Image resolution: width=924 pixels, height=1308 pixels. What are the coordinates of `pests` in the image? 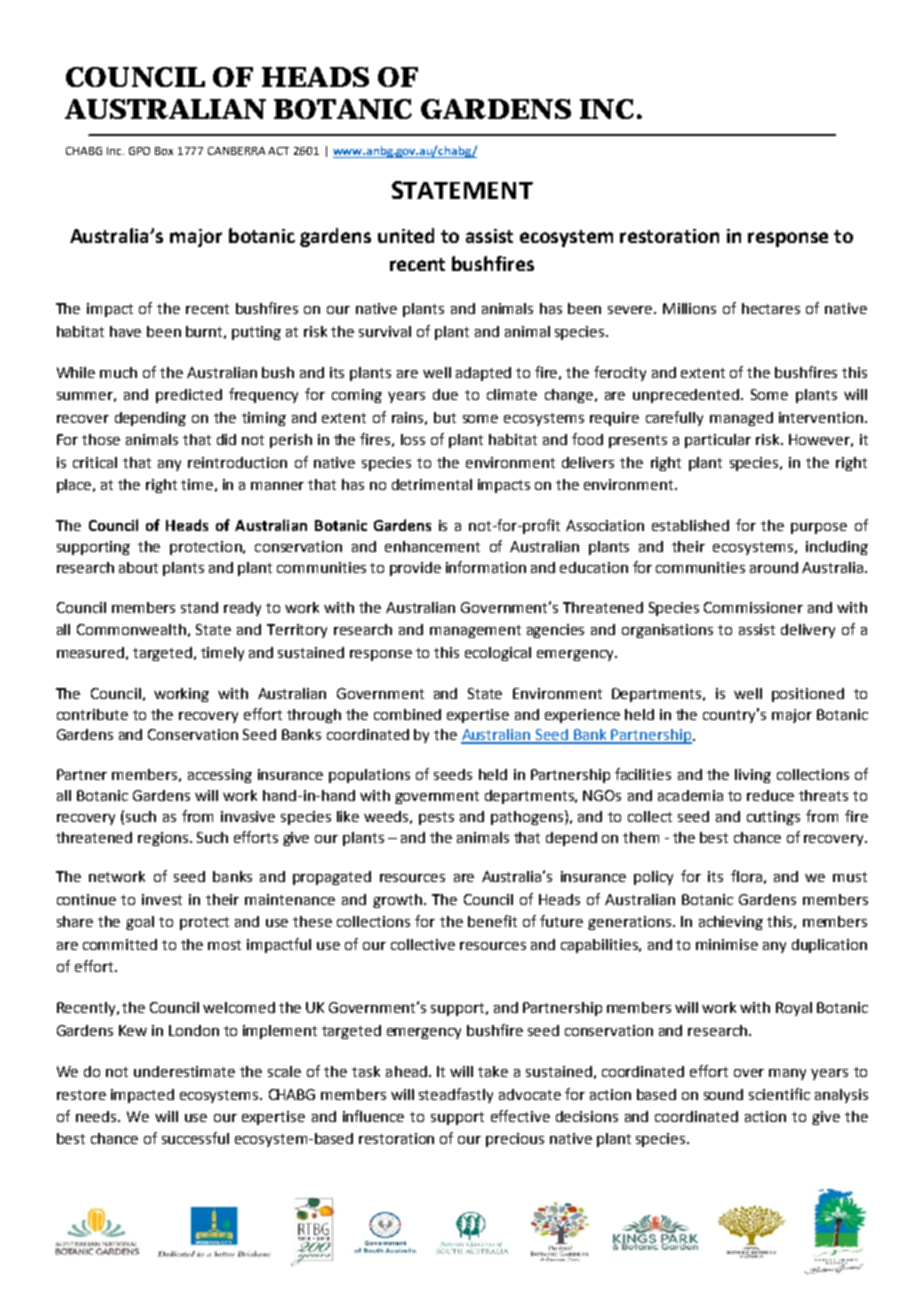 It's located at (436, 818).
